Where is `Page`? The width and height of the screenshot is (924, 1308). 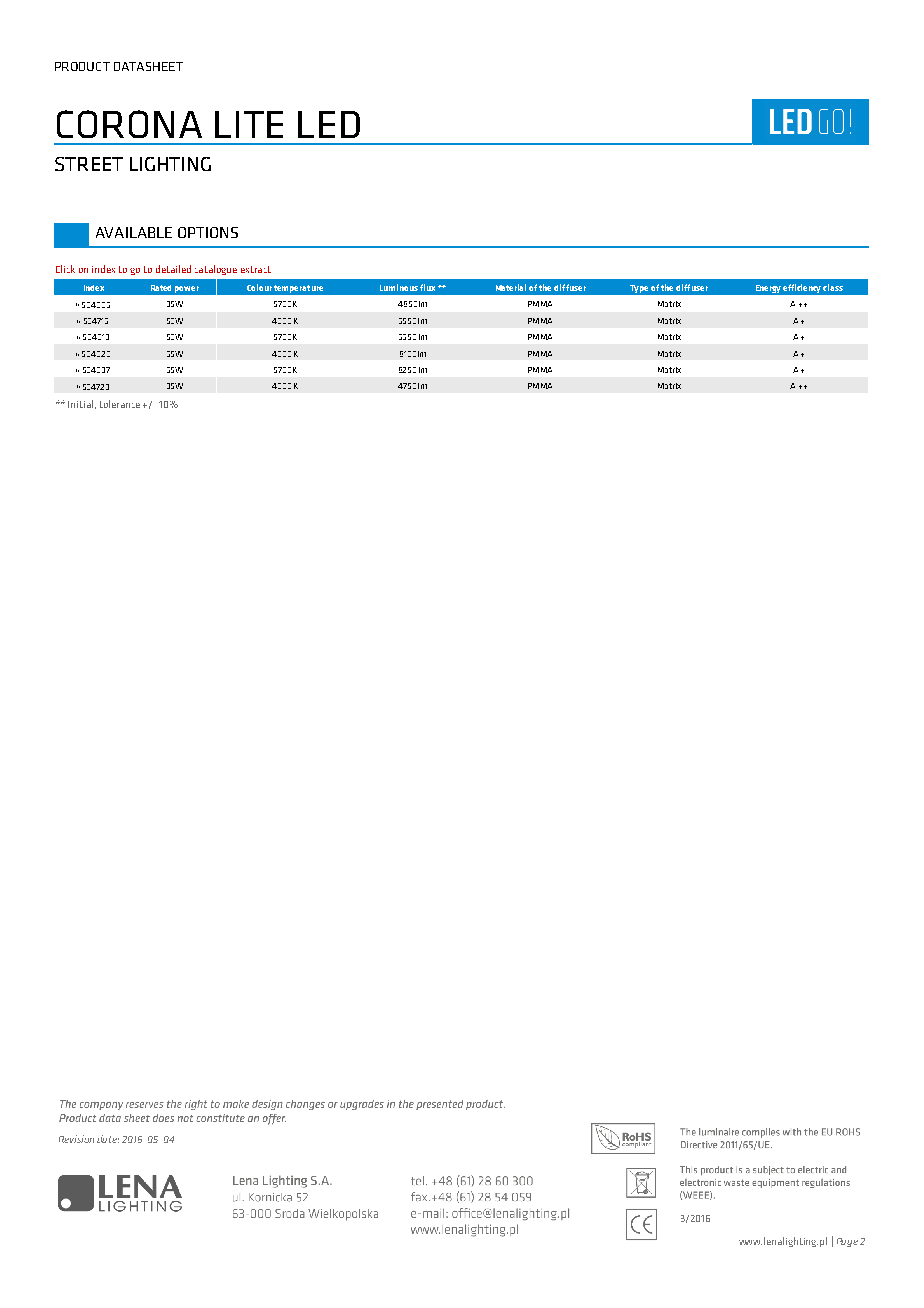
Page is located at coordinates (847, 1242).
